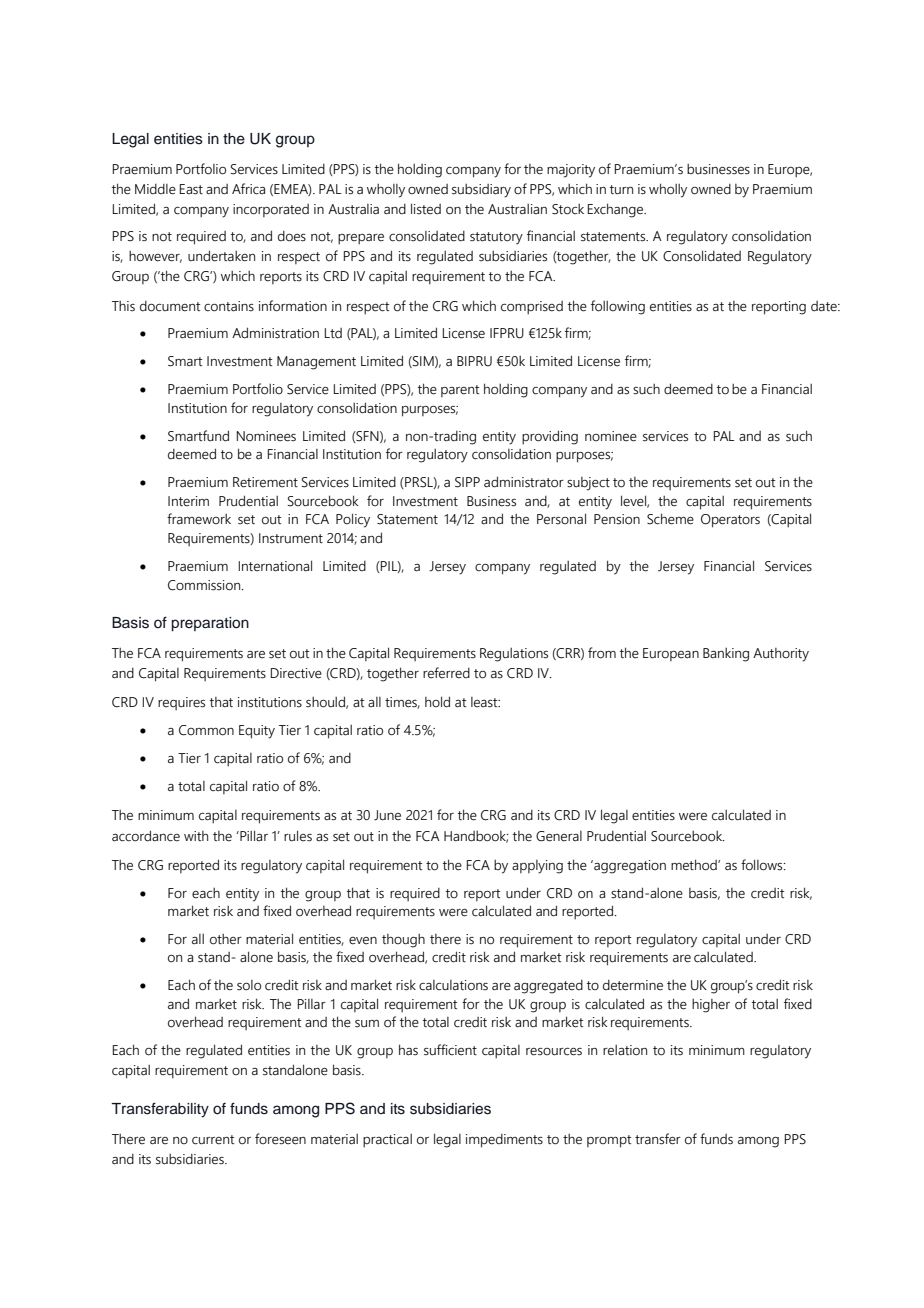 The width and height of the image is (924, 1308). I want to click on current, so click(213, 1140).
